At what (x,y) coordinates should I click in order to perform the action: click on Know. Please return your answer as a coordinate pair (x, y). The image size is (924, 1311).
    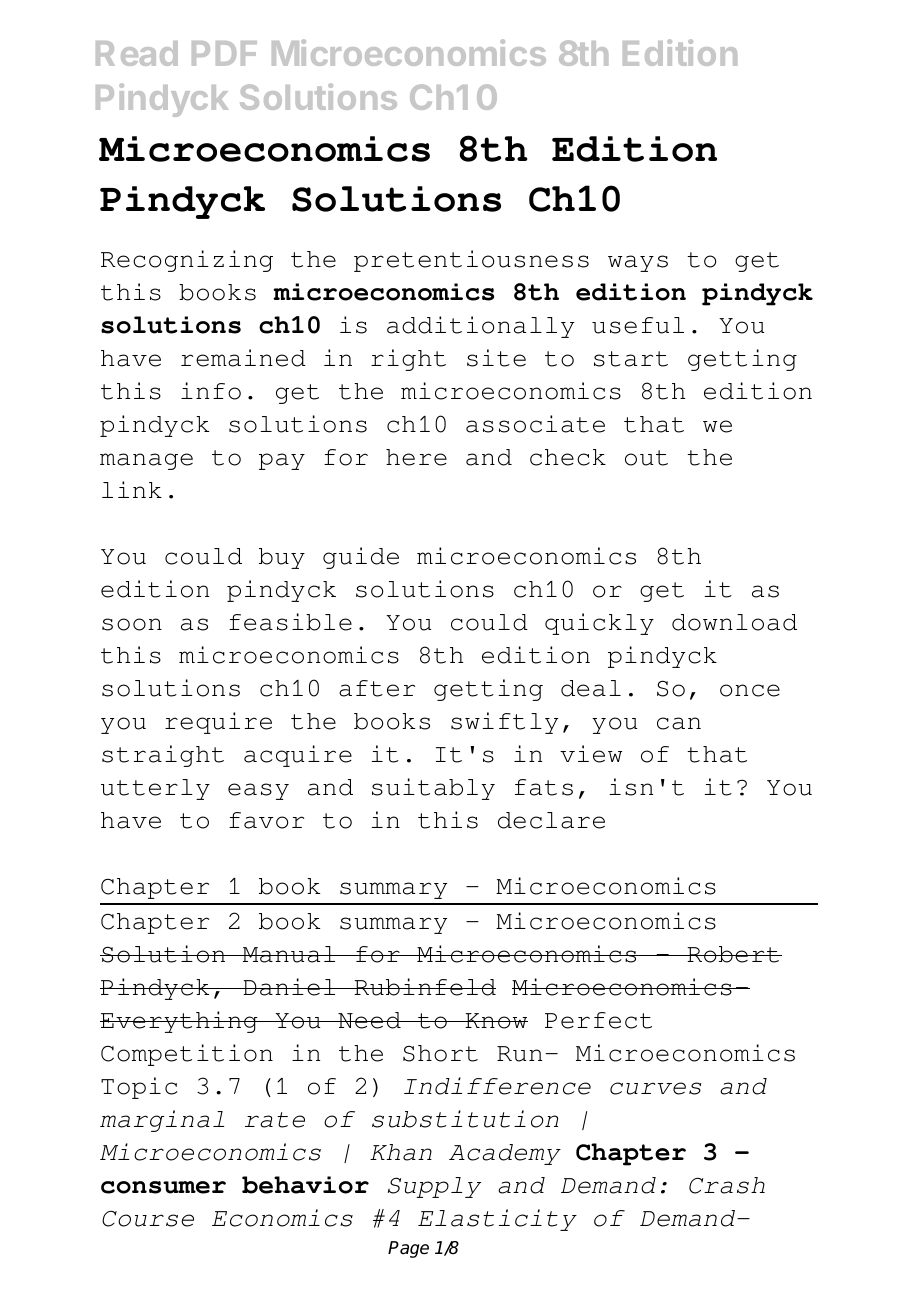
    Looking at the image, I should click on (495, 1021).
